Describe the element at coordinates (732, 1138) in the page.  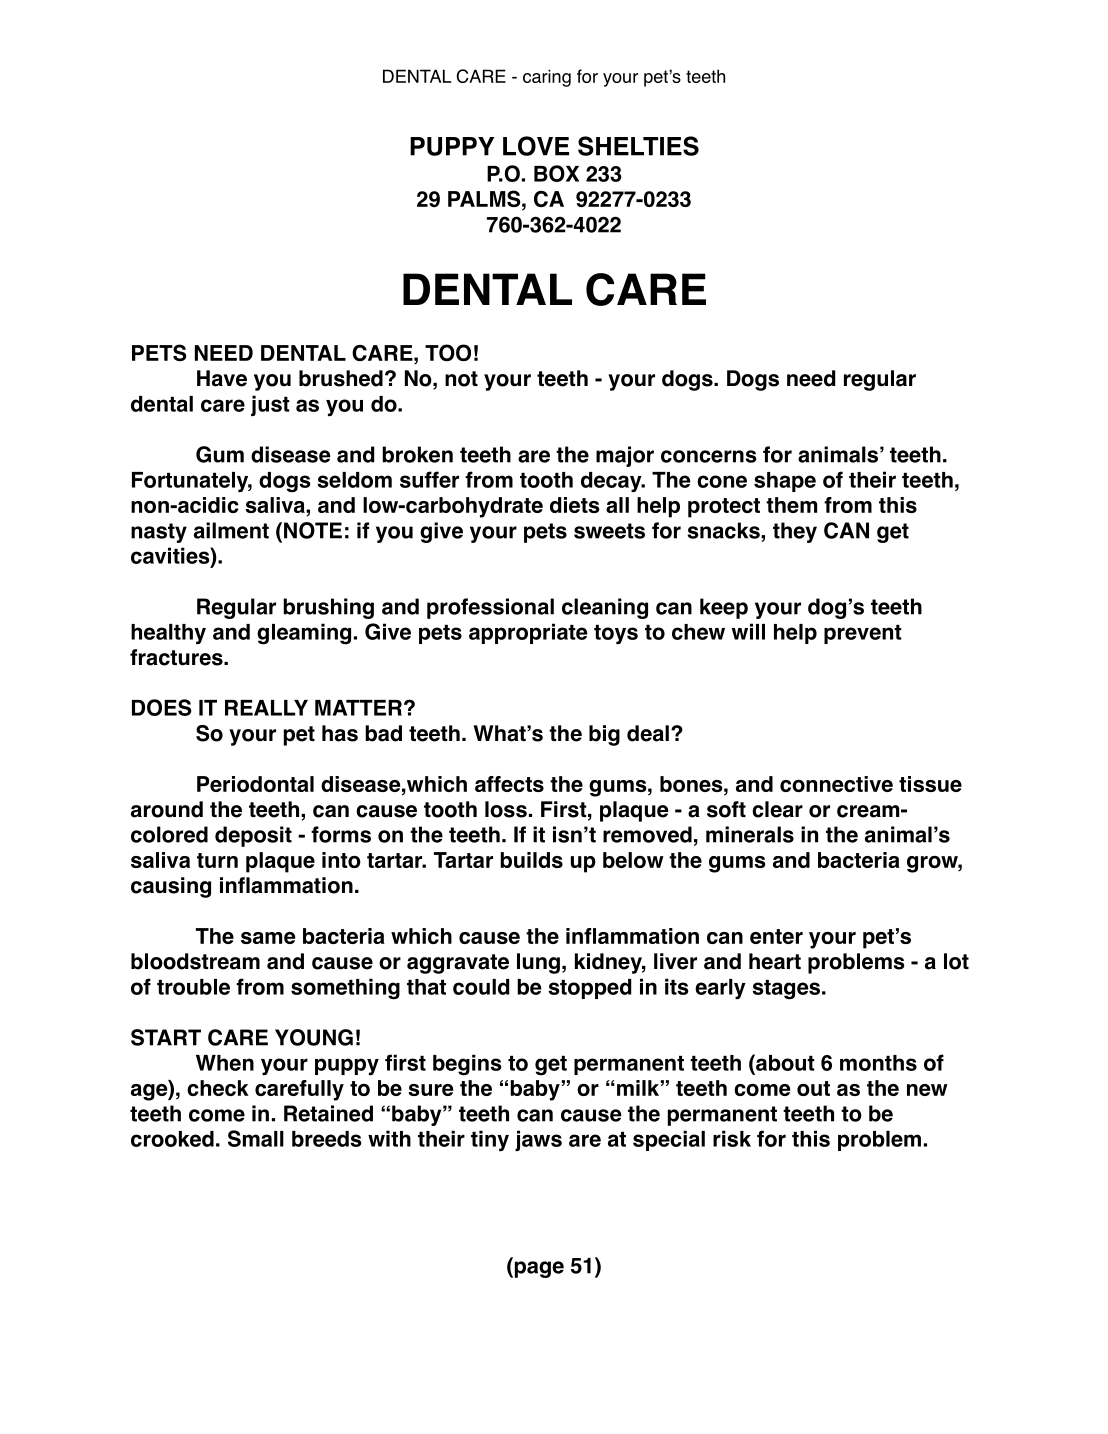
I see `risk` at that location.
